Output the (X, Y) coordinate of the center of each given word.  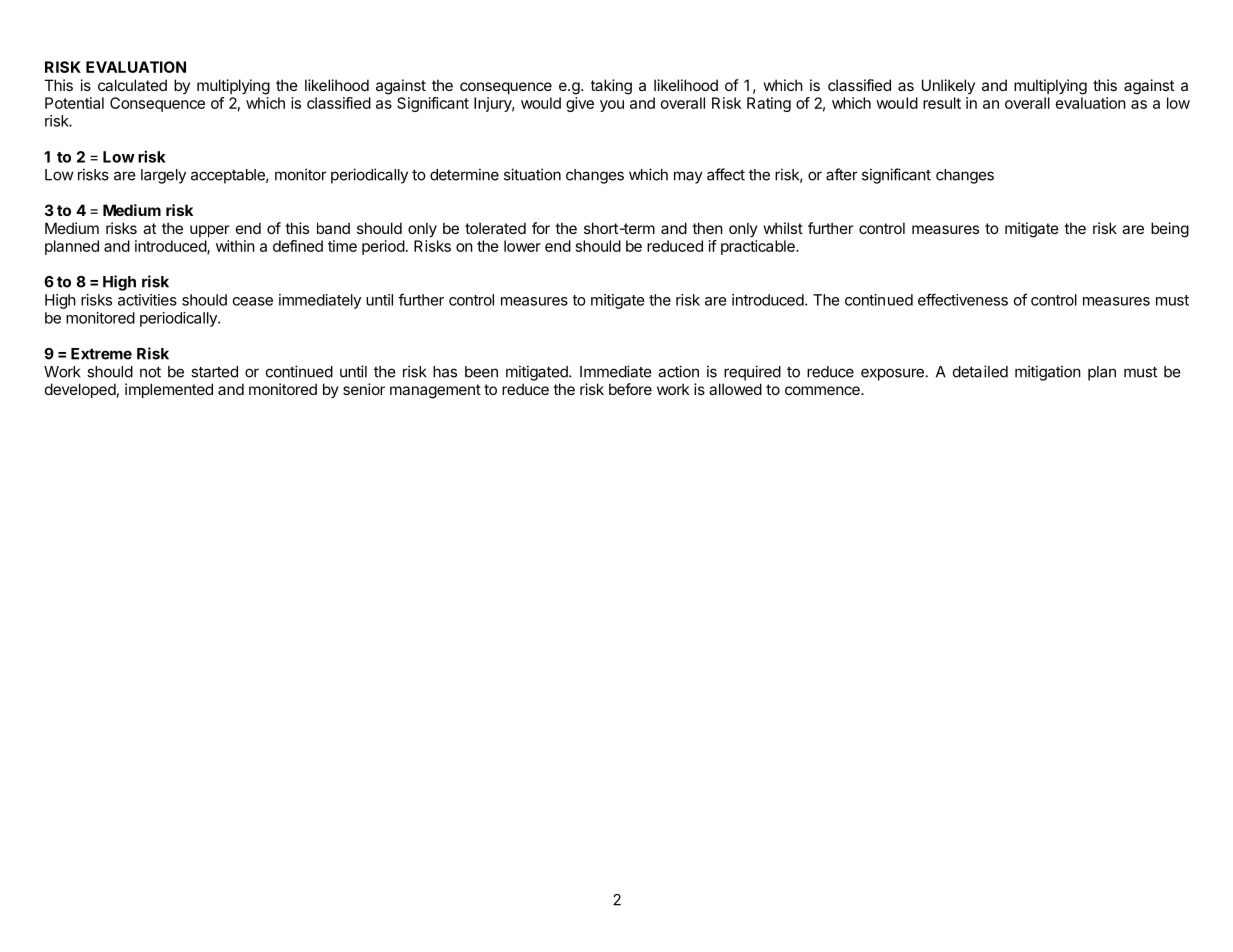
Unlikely (948, 86)
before (630, 389)
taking (611, 87)
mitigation (1048, 373)
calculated (132, 85)
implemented (169, 390)
